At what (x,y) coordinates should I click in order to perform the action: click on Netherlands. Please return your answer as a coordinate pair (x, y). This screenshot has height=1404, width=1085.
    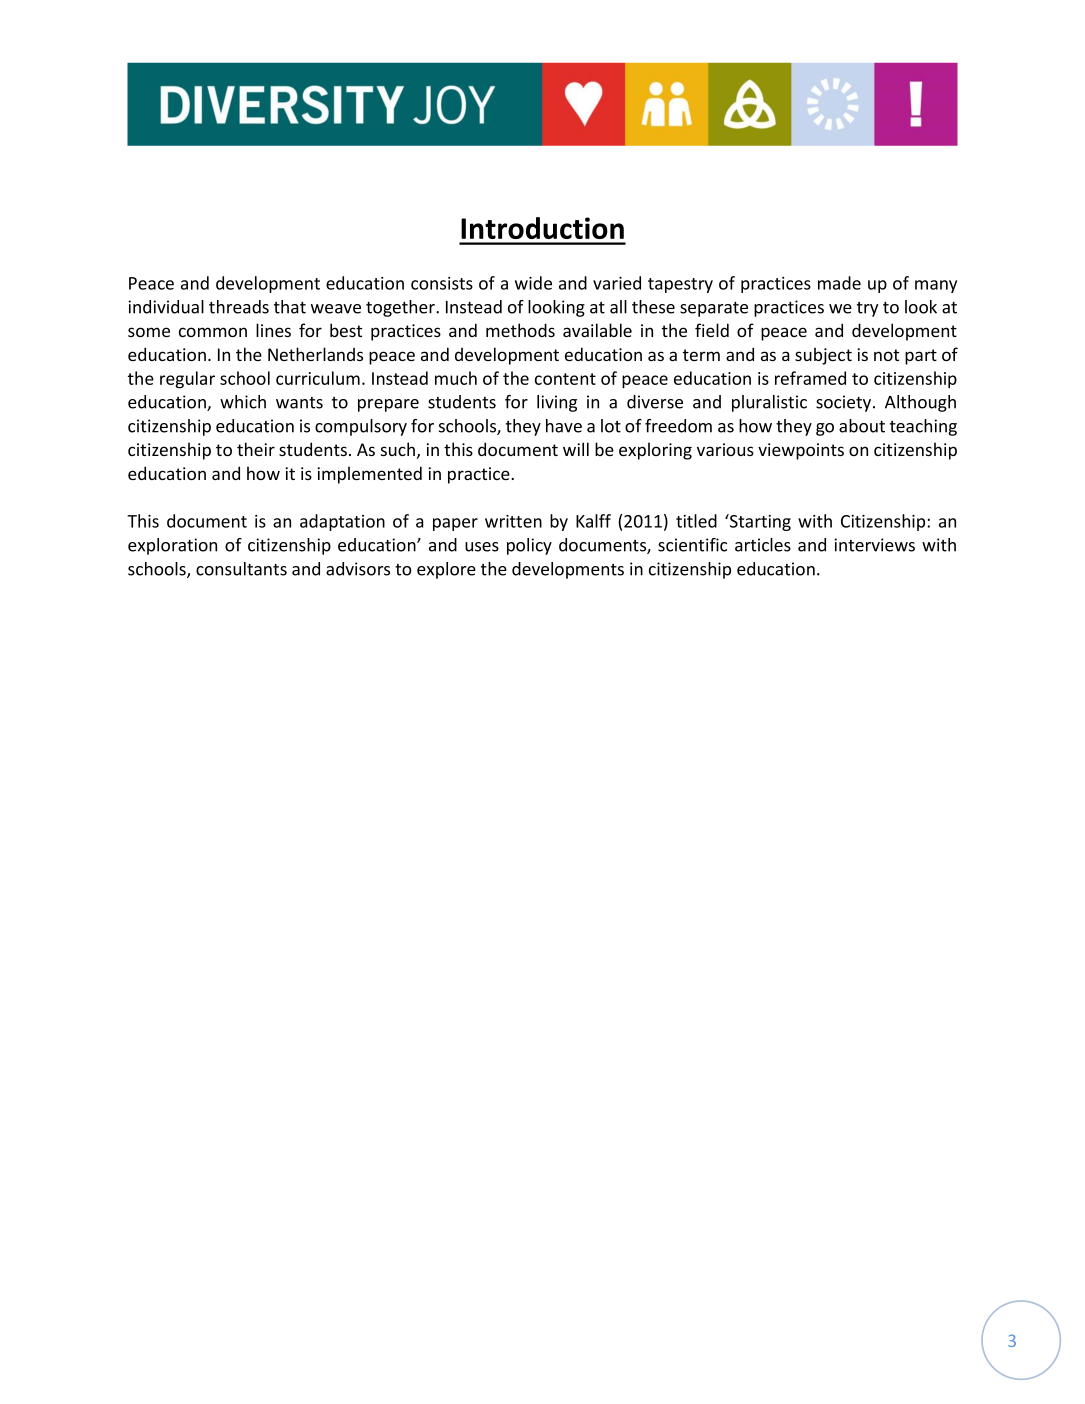
    Looking at the image, I should click on (315, 354).
